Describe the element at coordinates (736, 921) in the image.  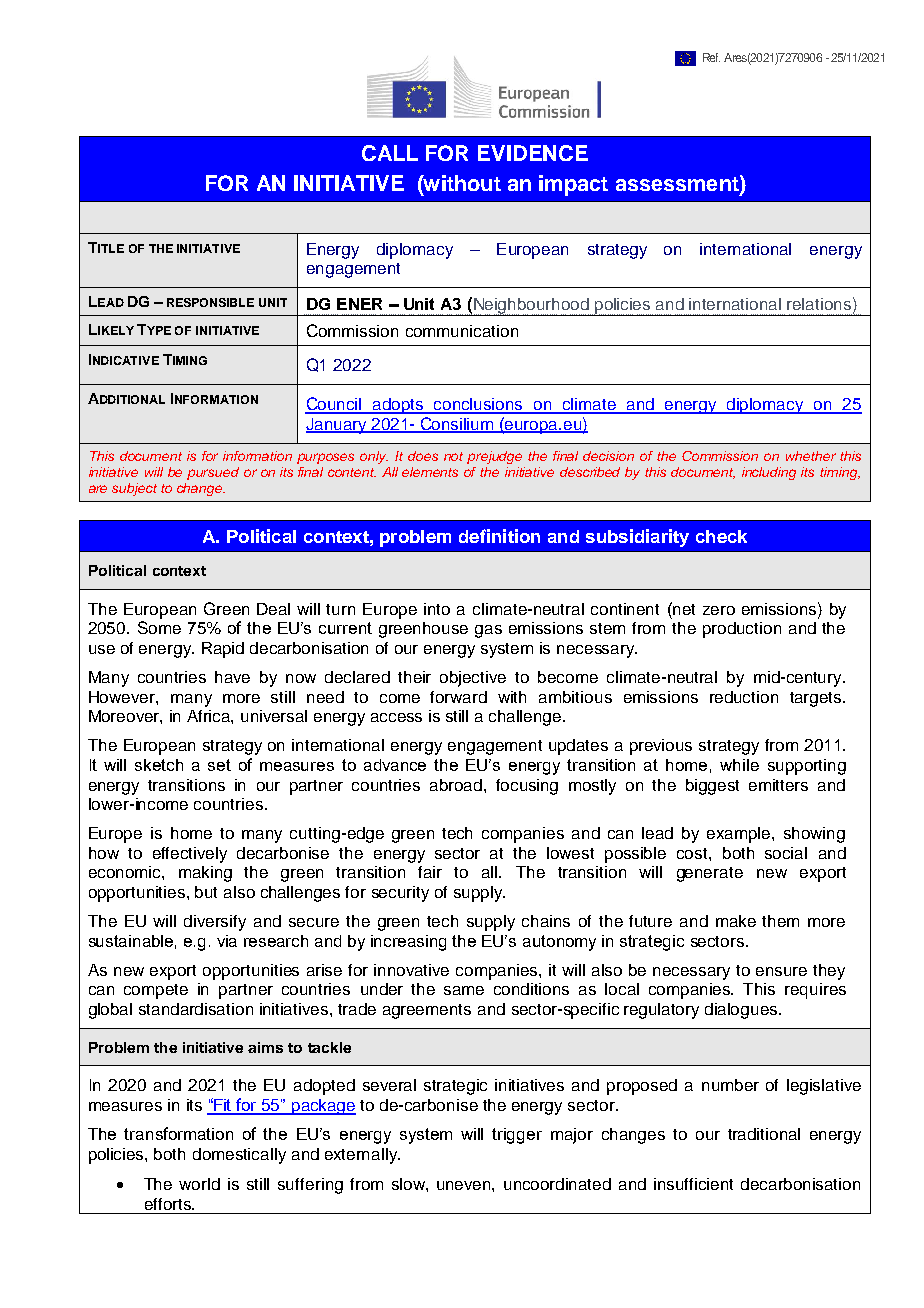
I see `make` at that location.
